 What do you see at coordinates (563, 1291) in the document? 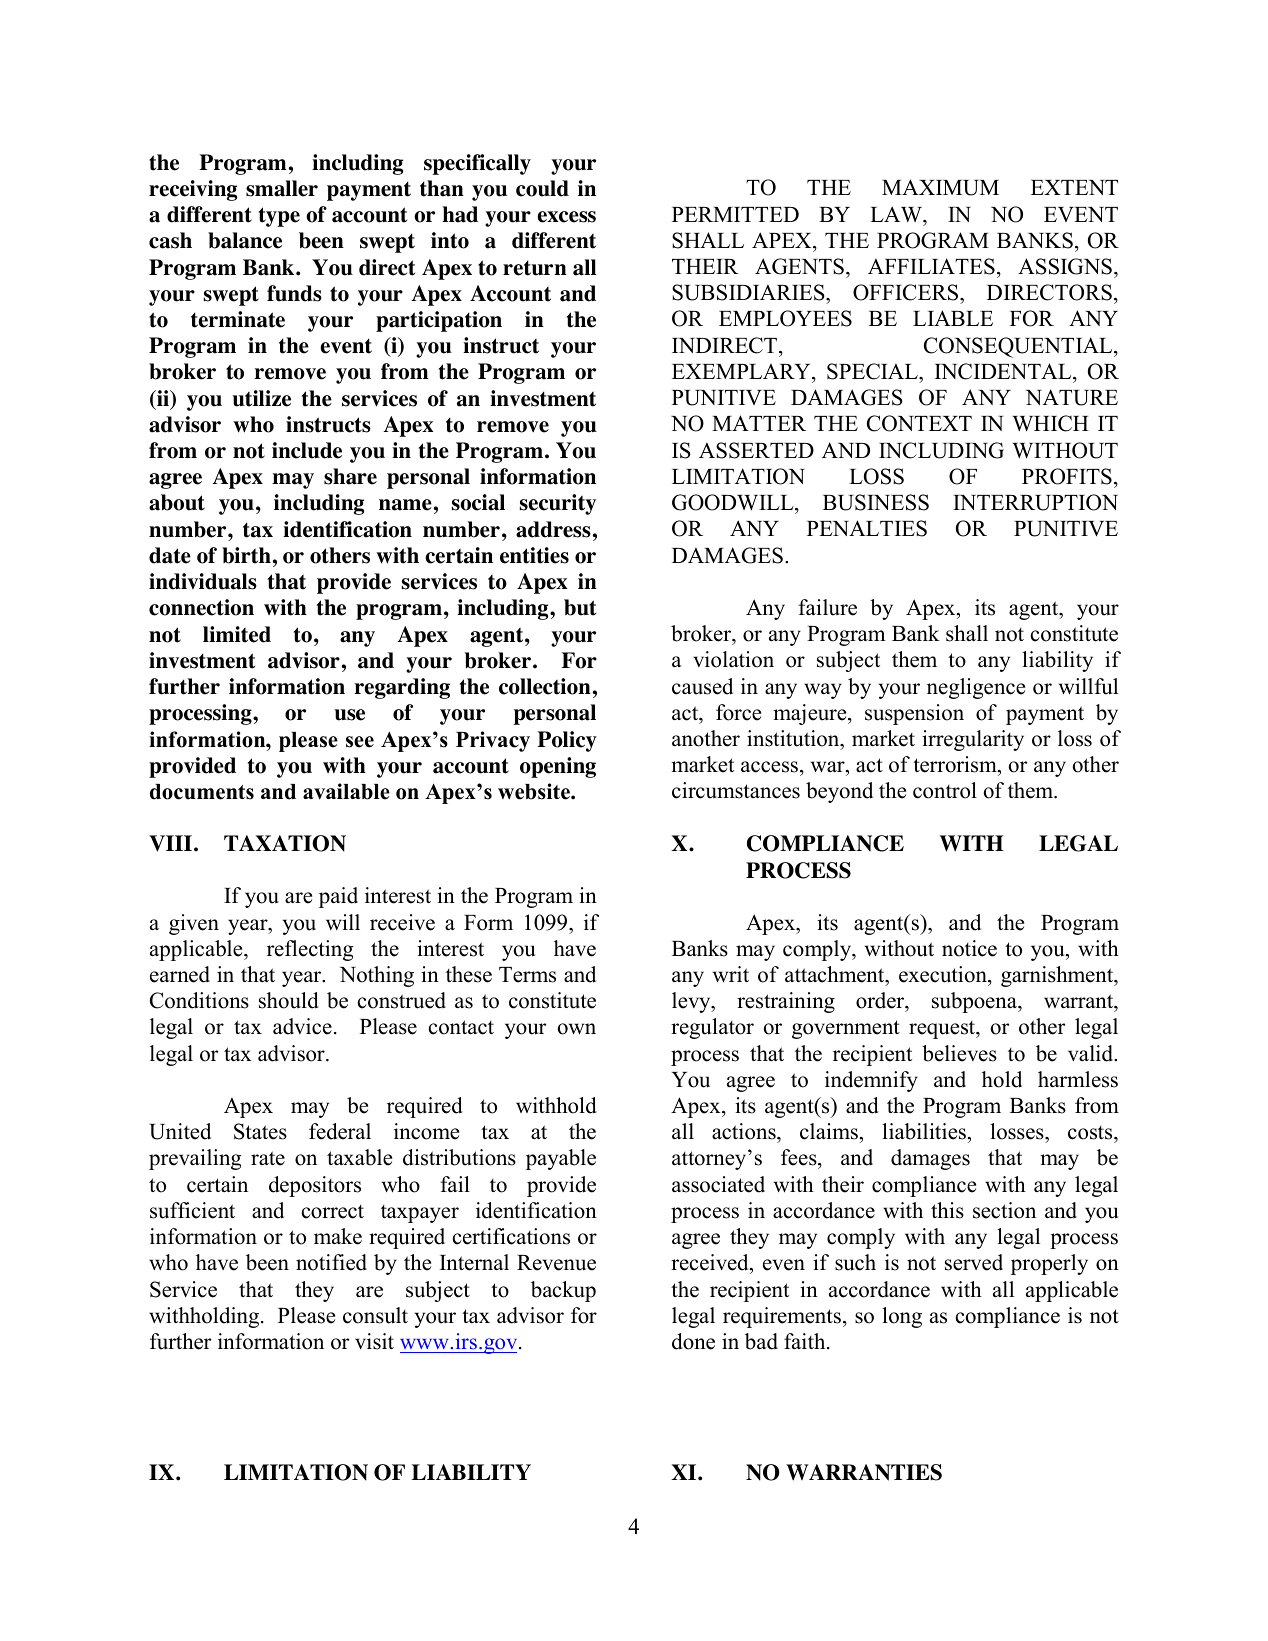
I see `backup` at bounding box center [563, 1291].
